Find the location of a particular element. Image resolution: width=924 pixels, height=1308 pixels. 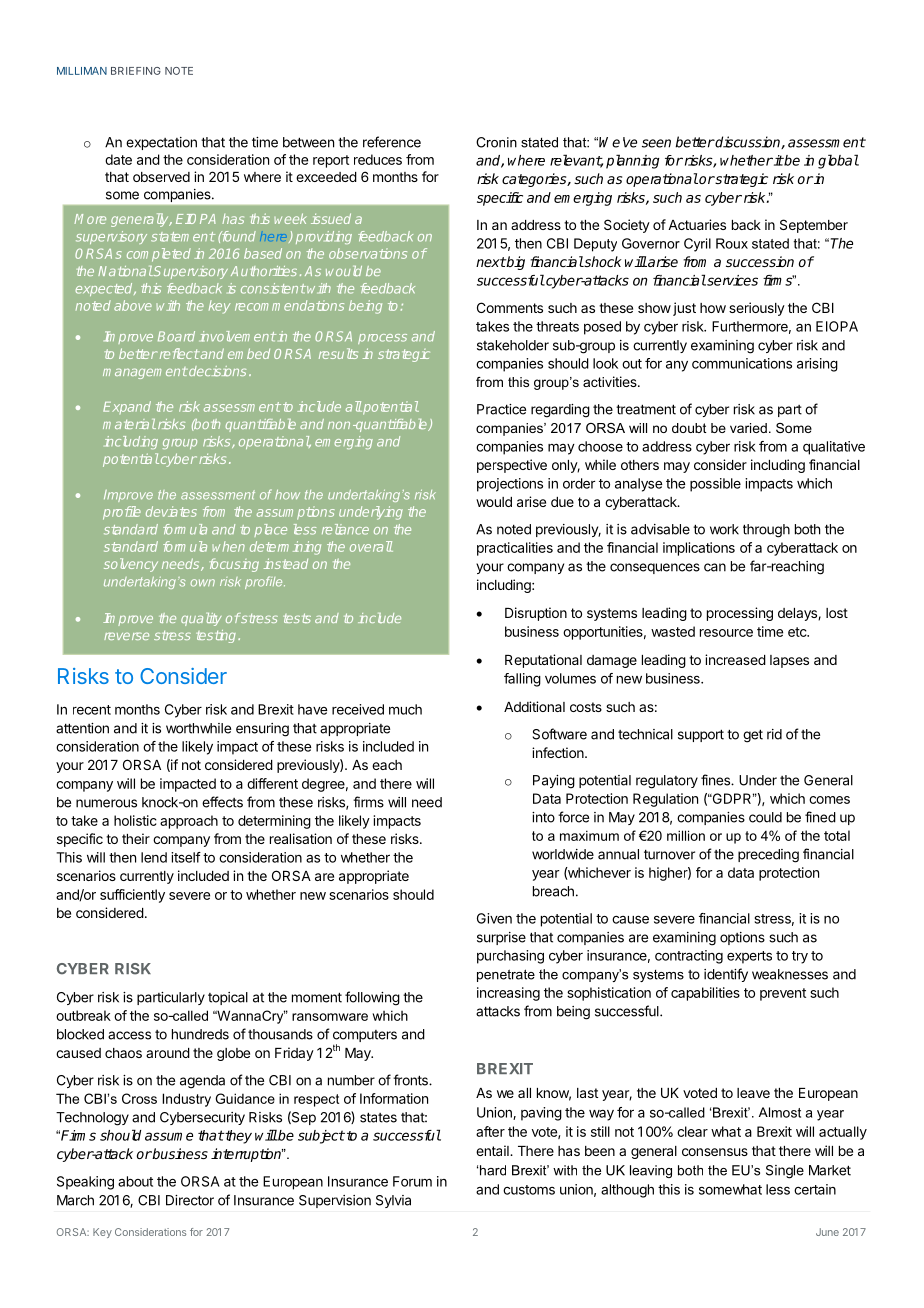

hard is located at coordinates (493, 1170).
